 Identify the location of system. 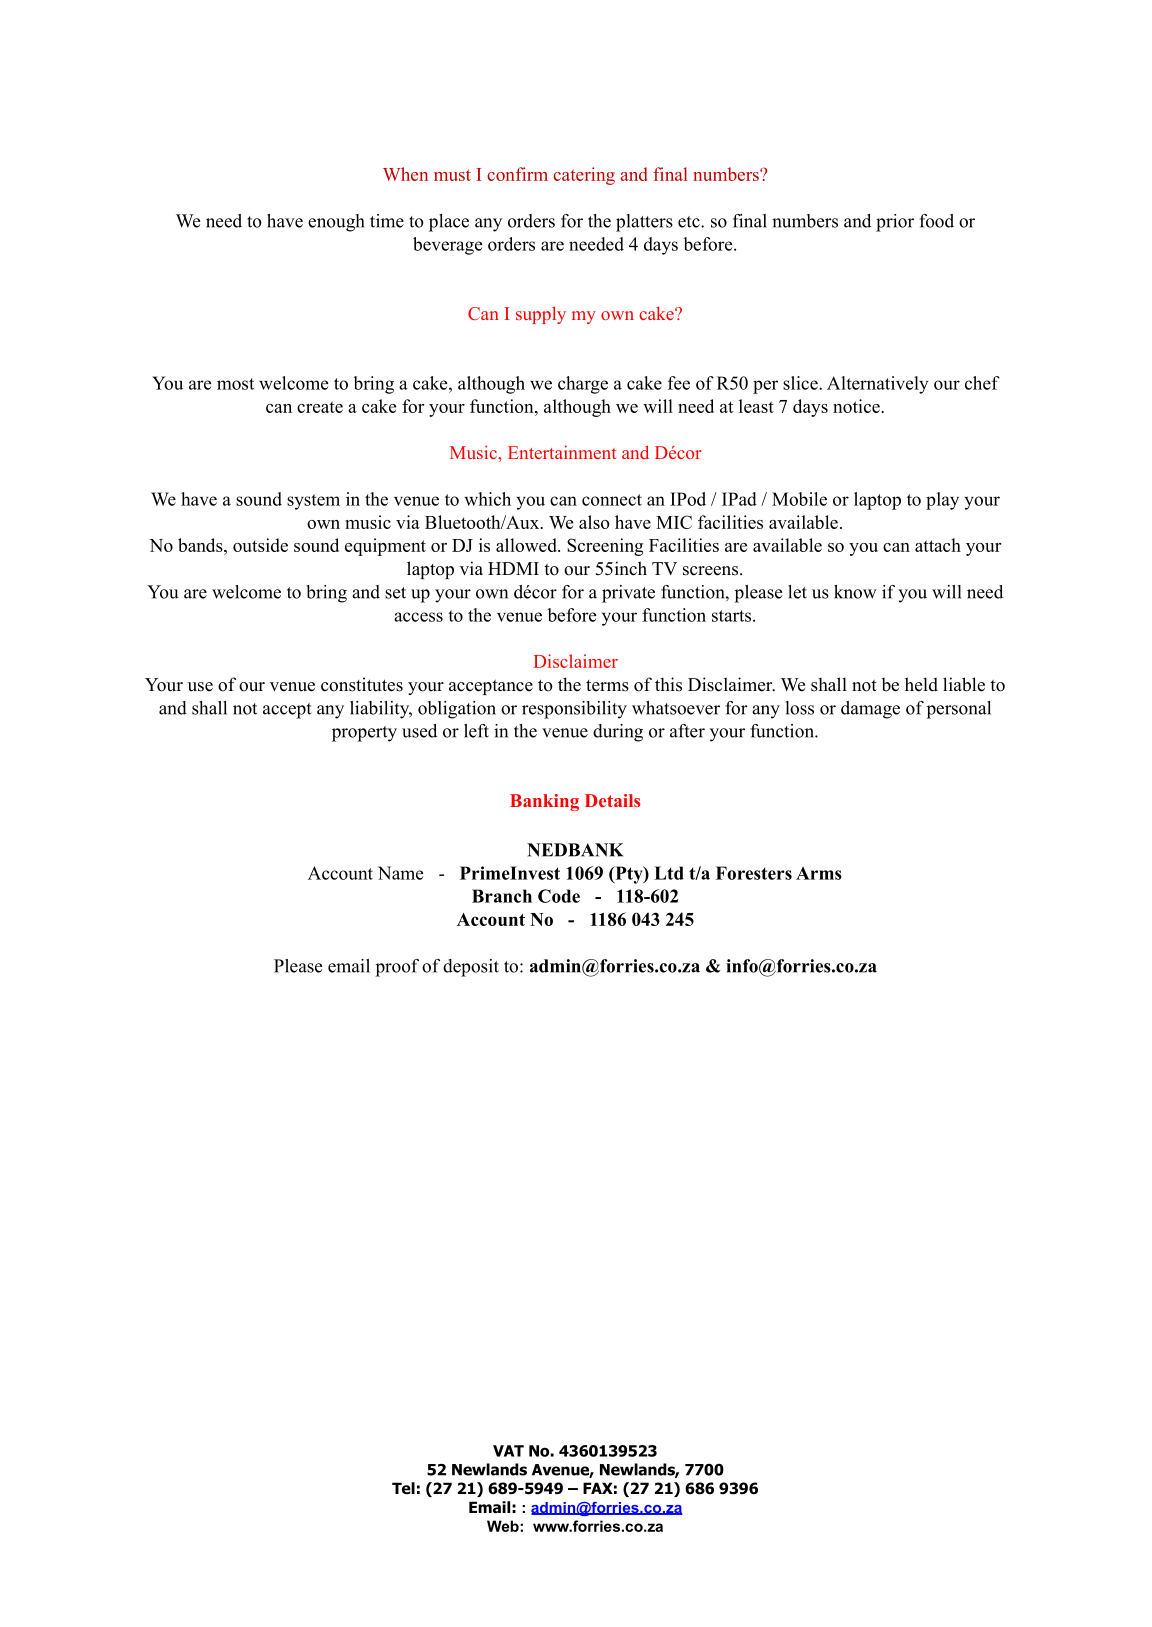
(313, 502).
